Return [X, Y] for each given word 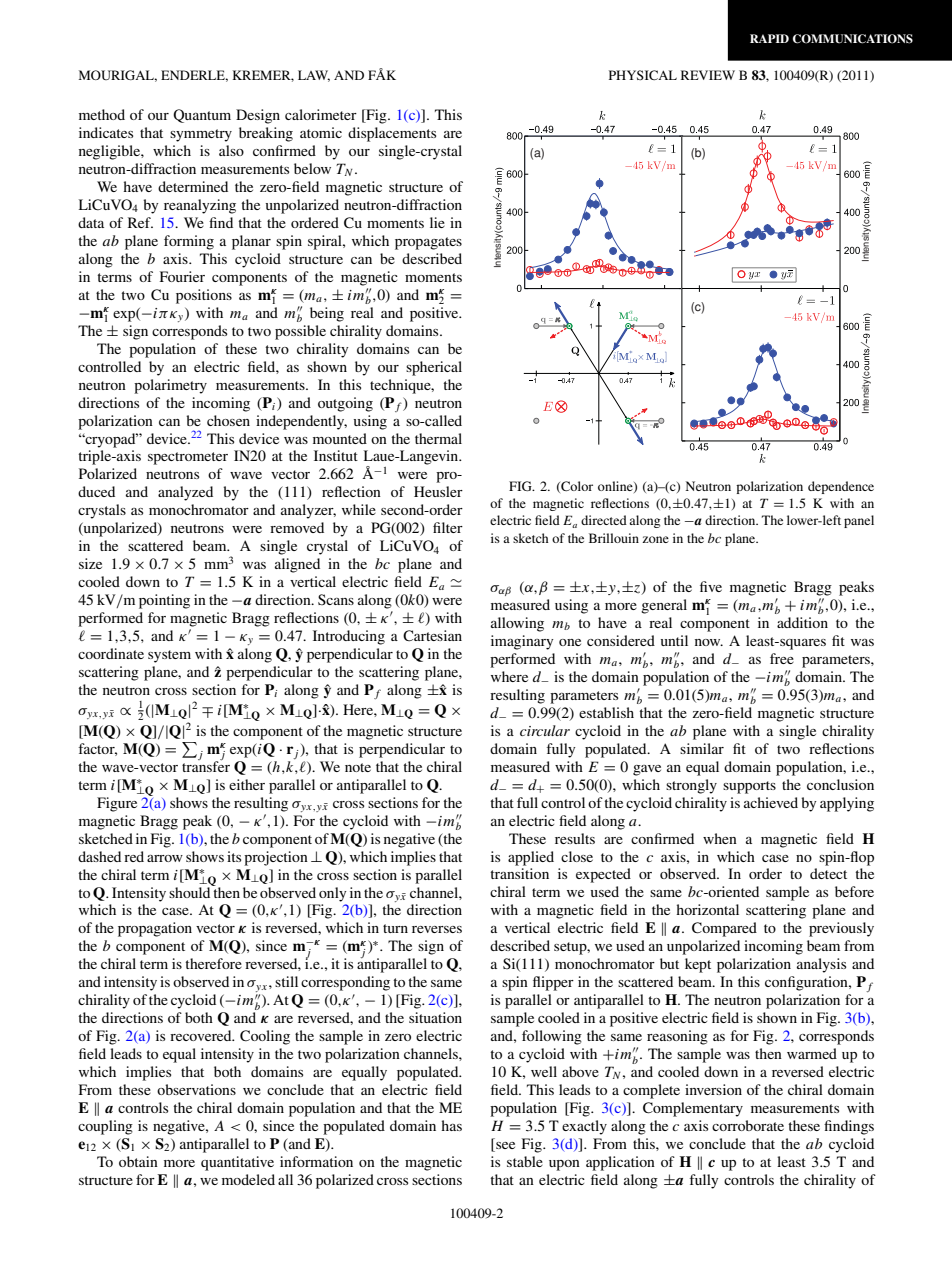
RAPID [769, 38]
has [451, 1125]
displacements [392, 134]
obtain [138, 1161]
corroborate [748, 1125]
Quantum [202, 116]
